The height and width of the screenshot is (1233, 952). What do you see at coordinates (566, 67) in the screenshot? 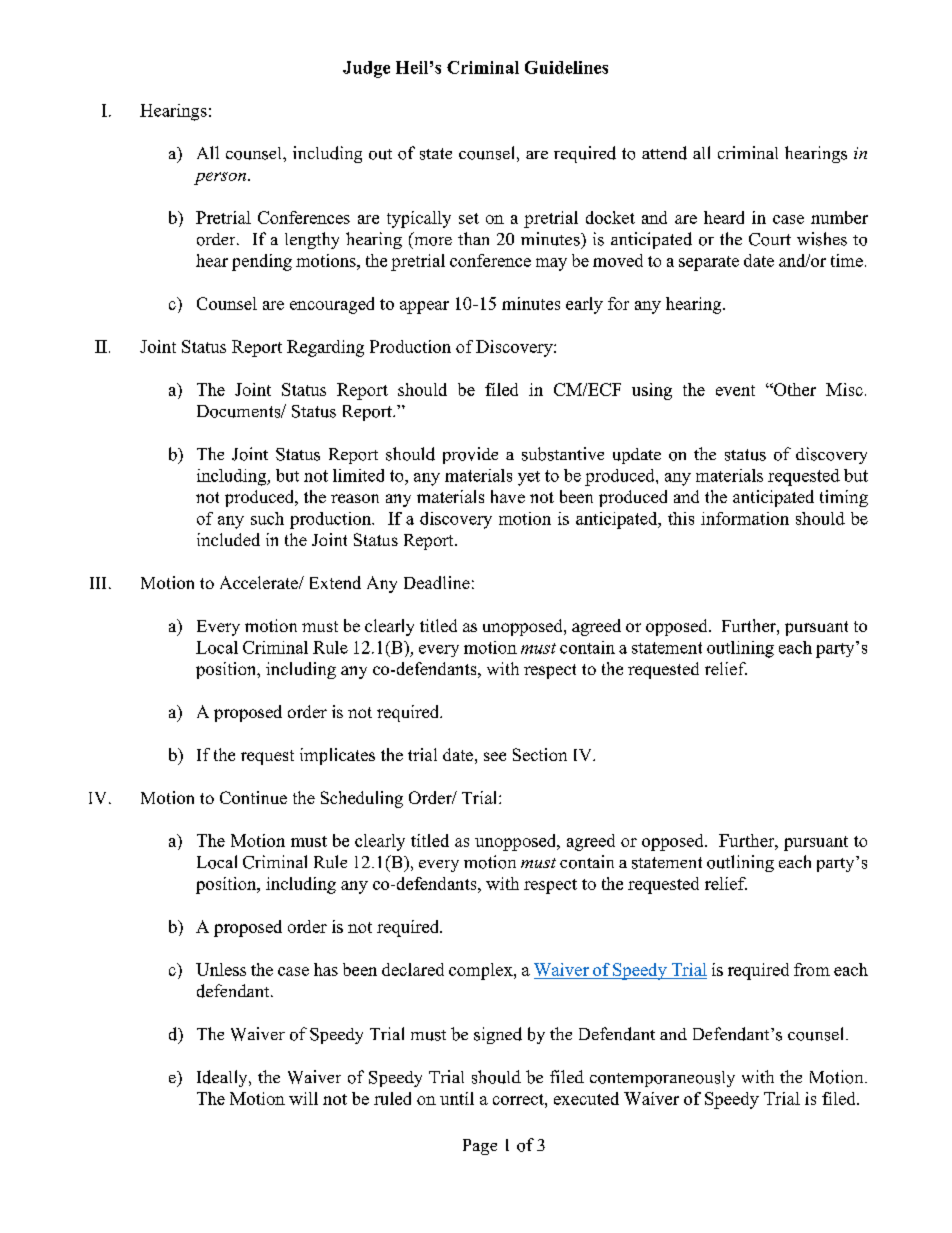
I see `Guidelines` at bounding box center [566, 67].
